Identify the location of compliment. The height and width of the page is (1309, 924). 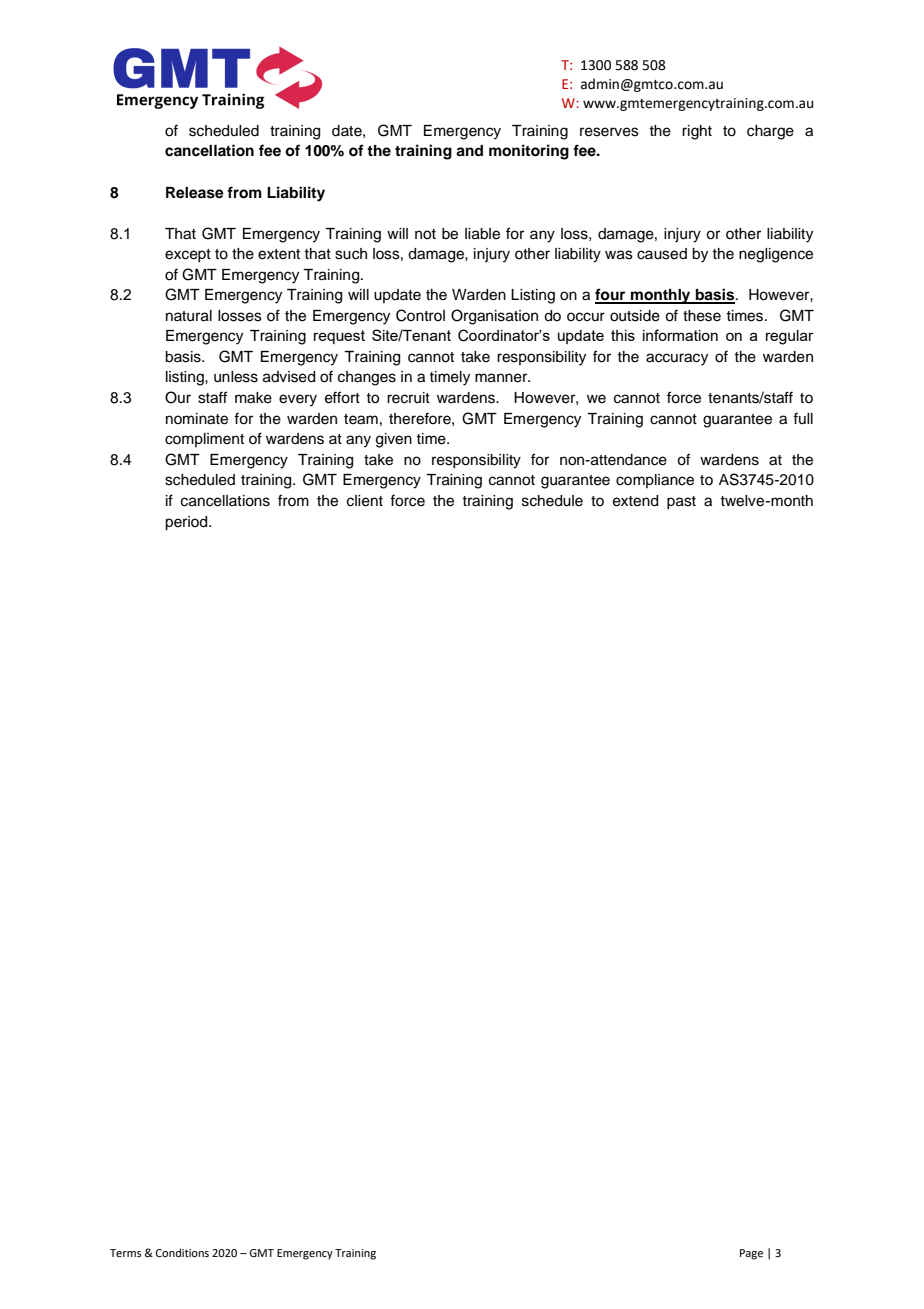
(204, 440).
